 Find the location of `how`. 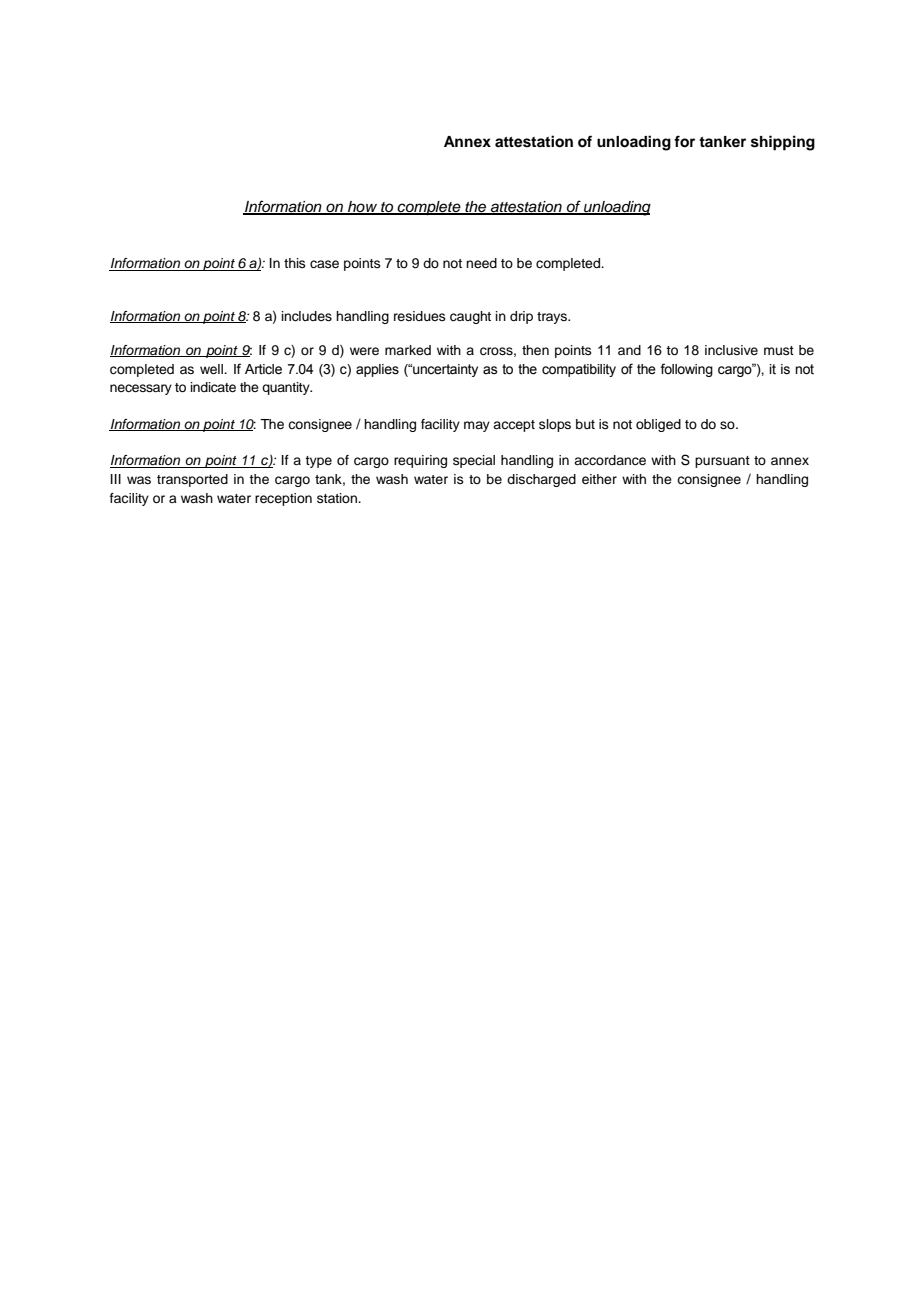

how is located at coordinates (363, 207).
